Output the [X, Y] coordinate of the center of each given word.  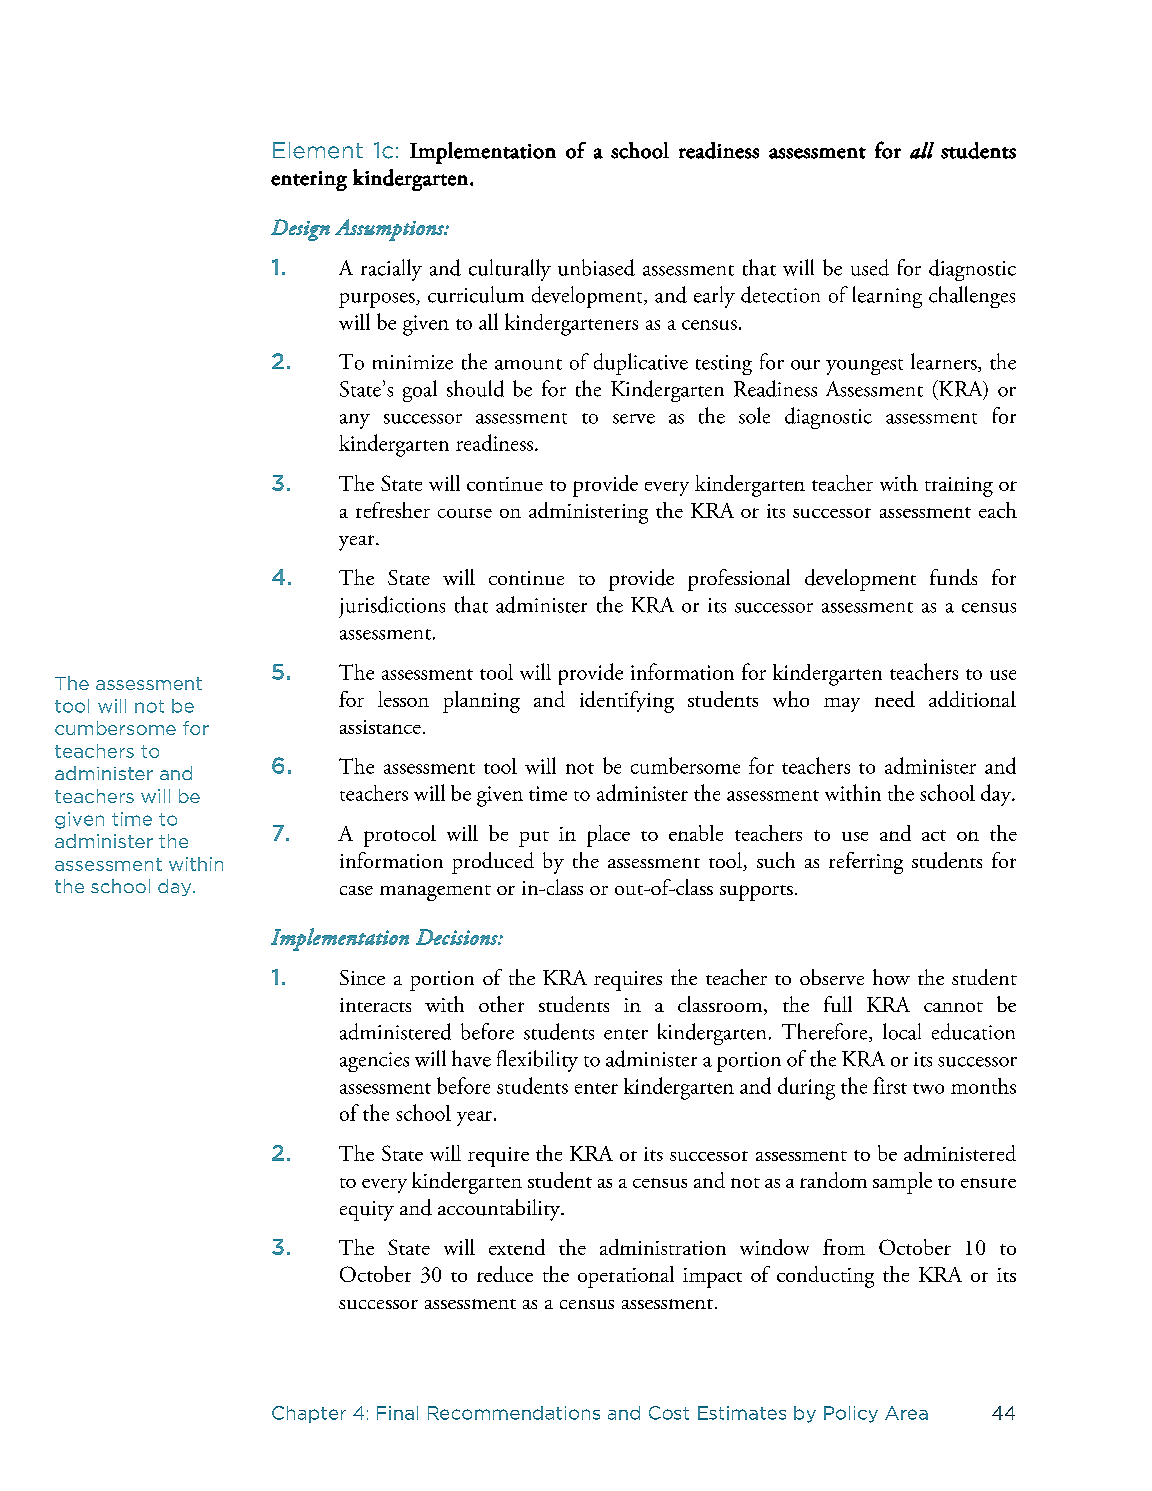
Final [397, 1413]
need [895, 699]
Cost [669, 1413]
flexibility [537, 1061]
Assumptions [390, 230]
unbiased [596, 267]
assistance [380, 727]
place [608, 836]
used [870, 267]
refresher [393, 510]
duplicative [641, 364]
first [890, 1085]
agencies [374, 1062]
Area [906, 1413]
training [959, 487]
